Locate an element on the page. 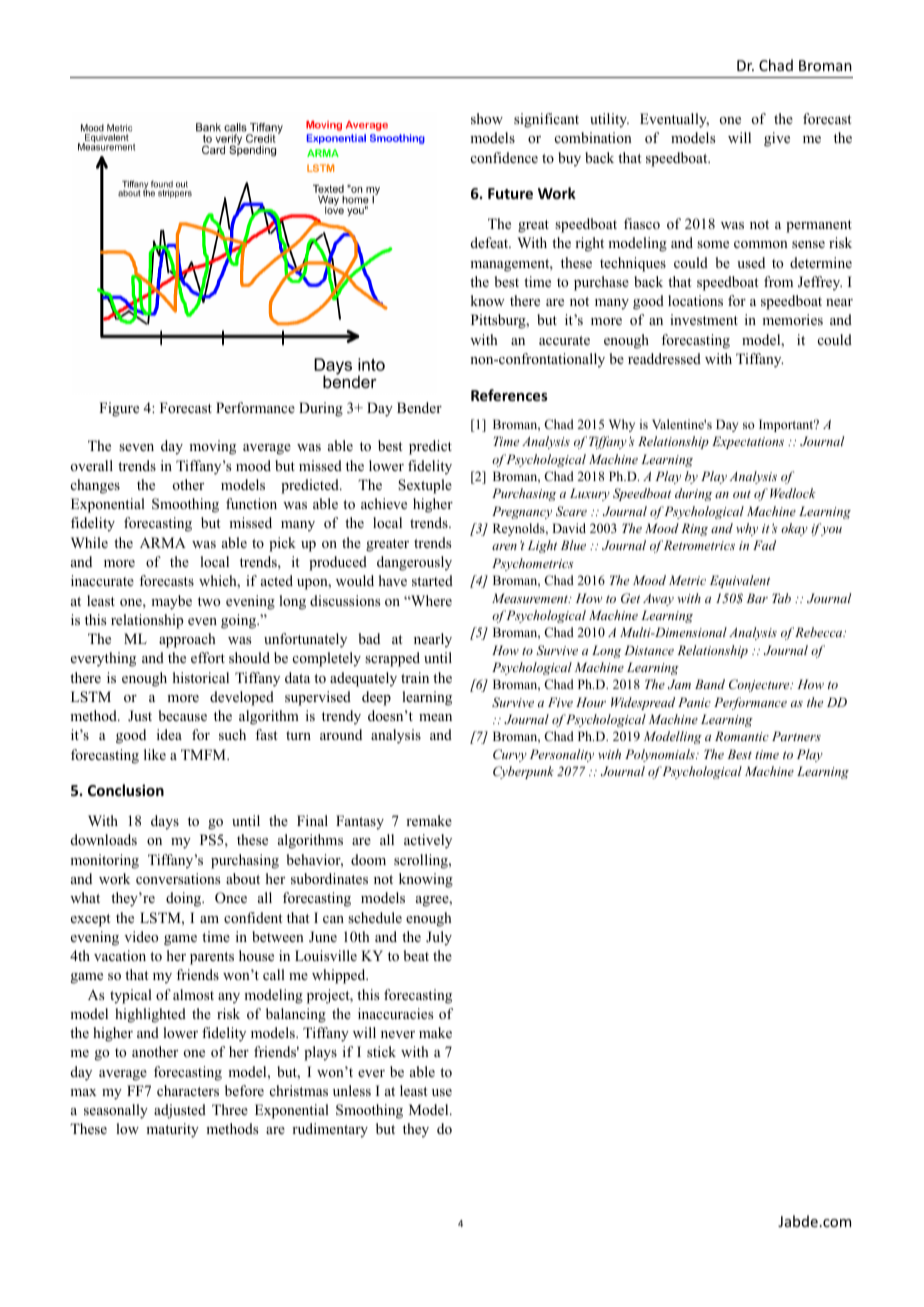  give is located at coordinates (777, 139).
